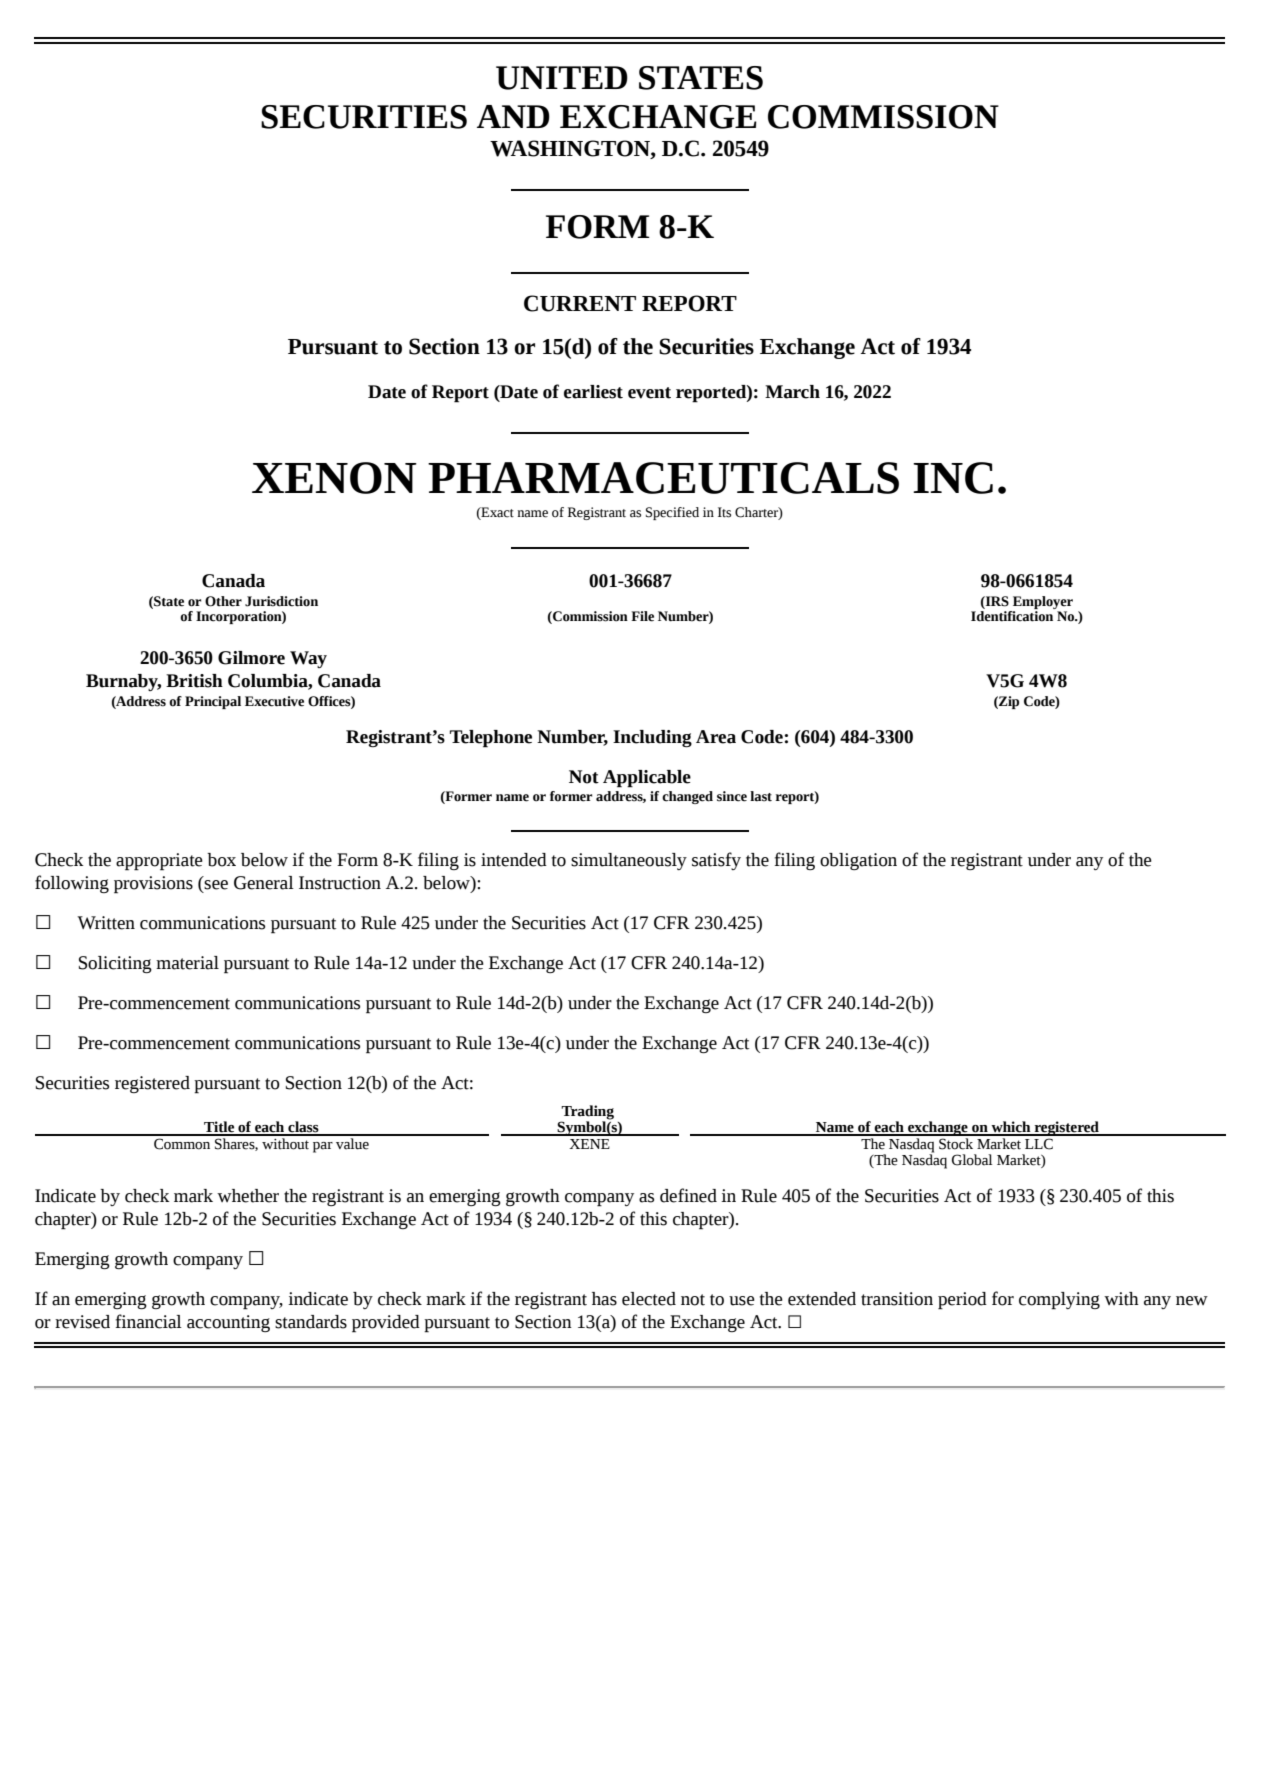  Describe the element at coordinates (649, 1299) in the screenshot. I see `elected` at that location.
